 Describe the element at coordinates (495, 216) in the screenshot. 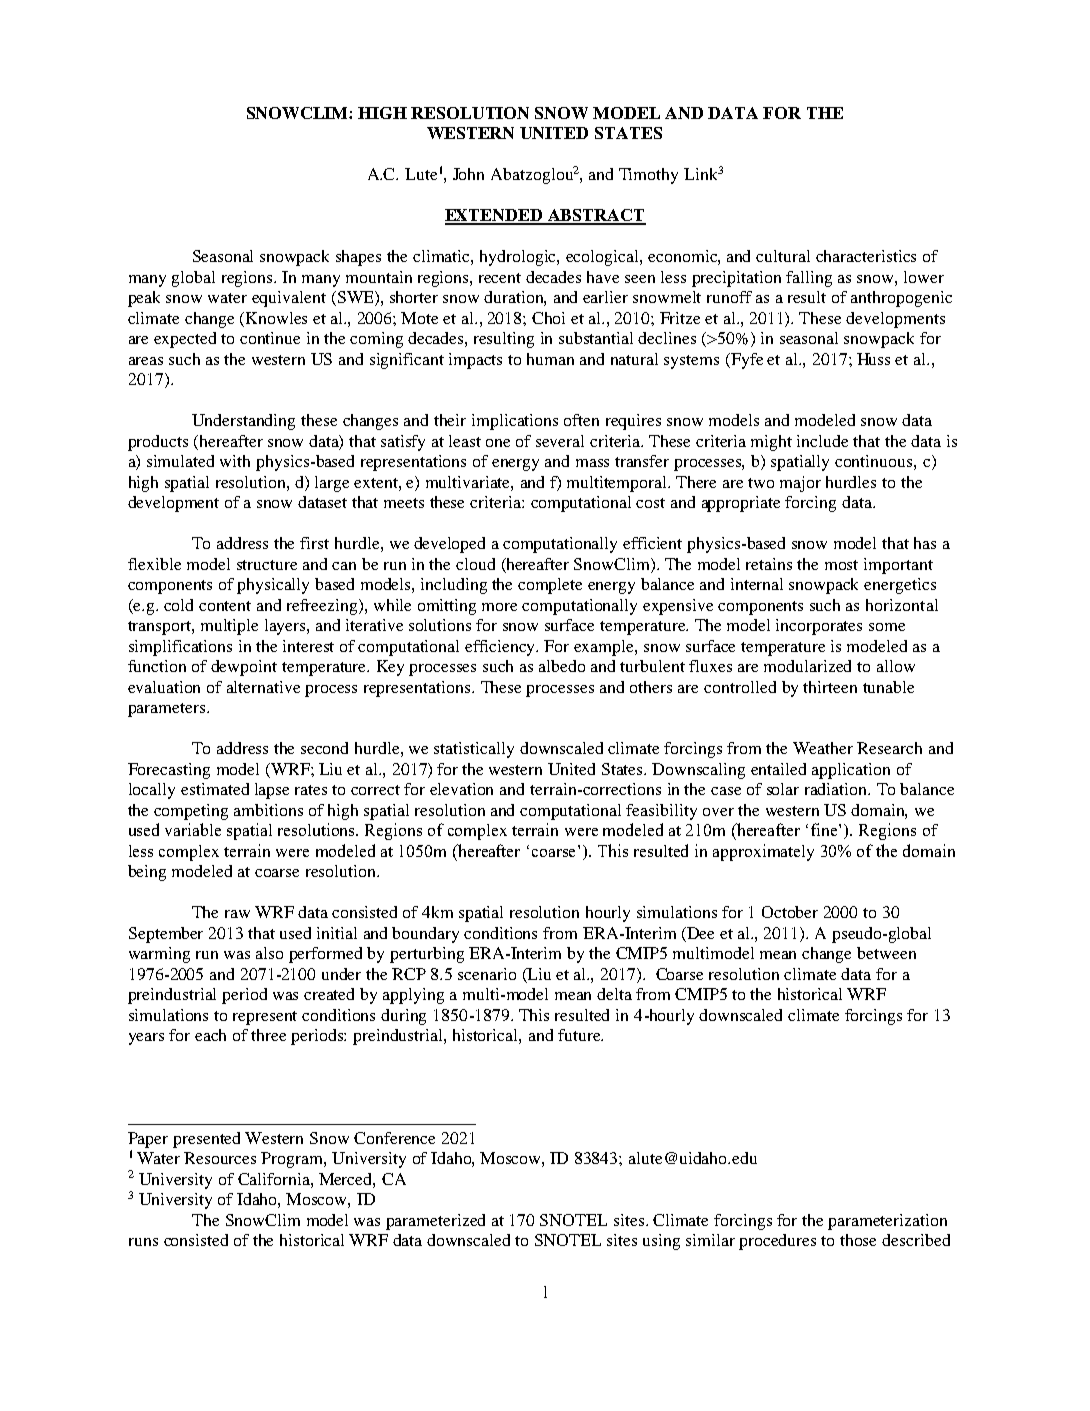

I see `EXTENDED` at that location.
